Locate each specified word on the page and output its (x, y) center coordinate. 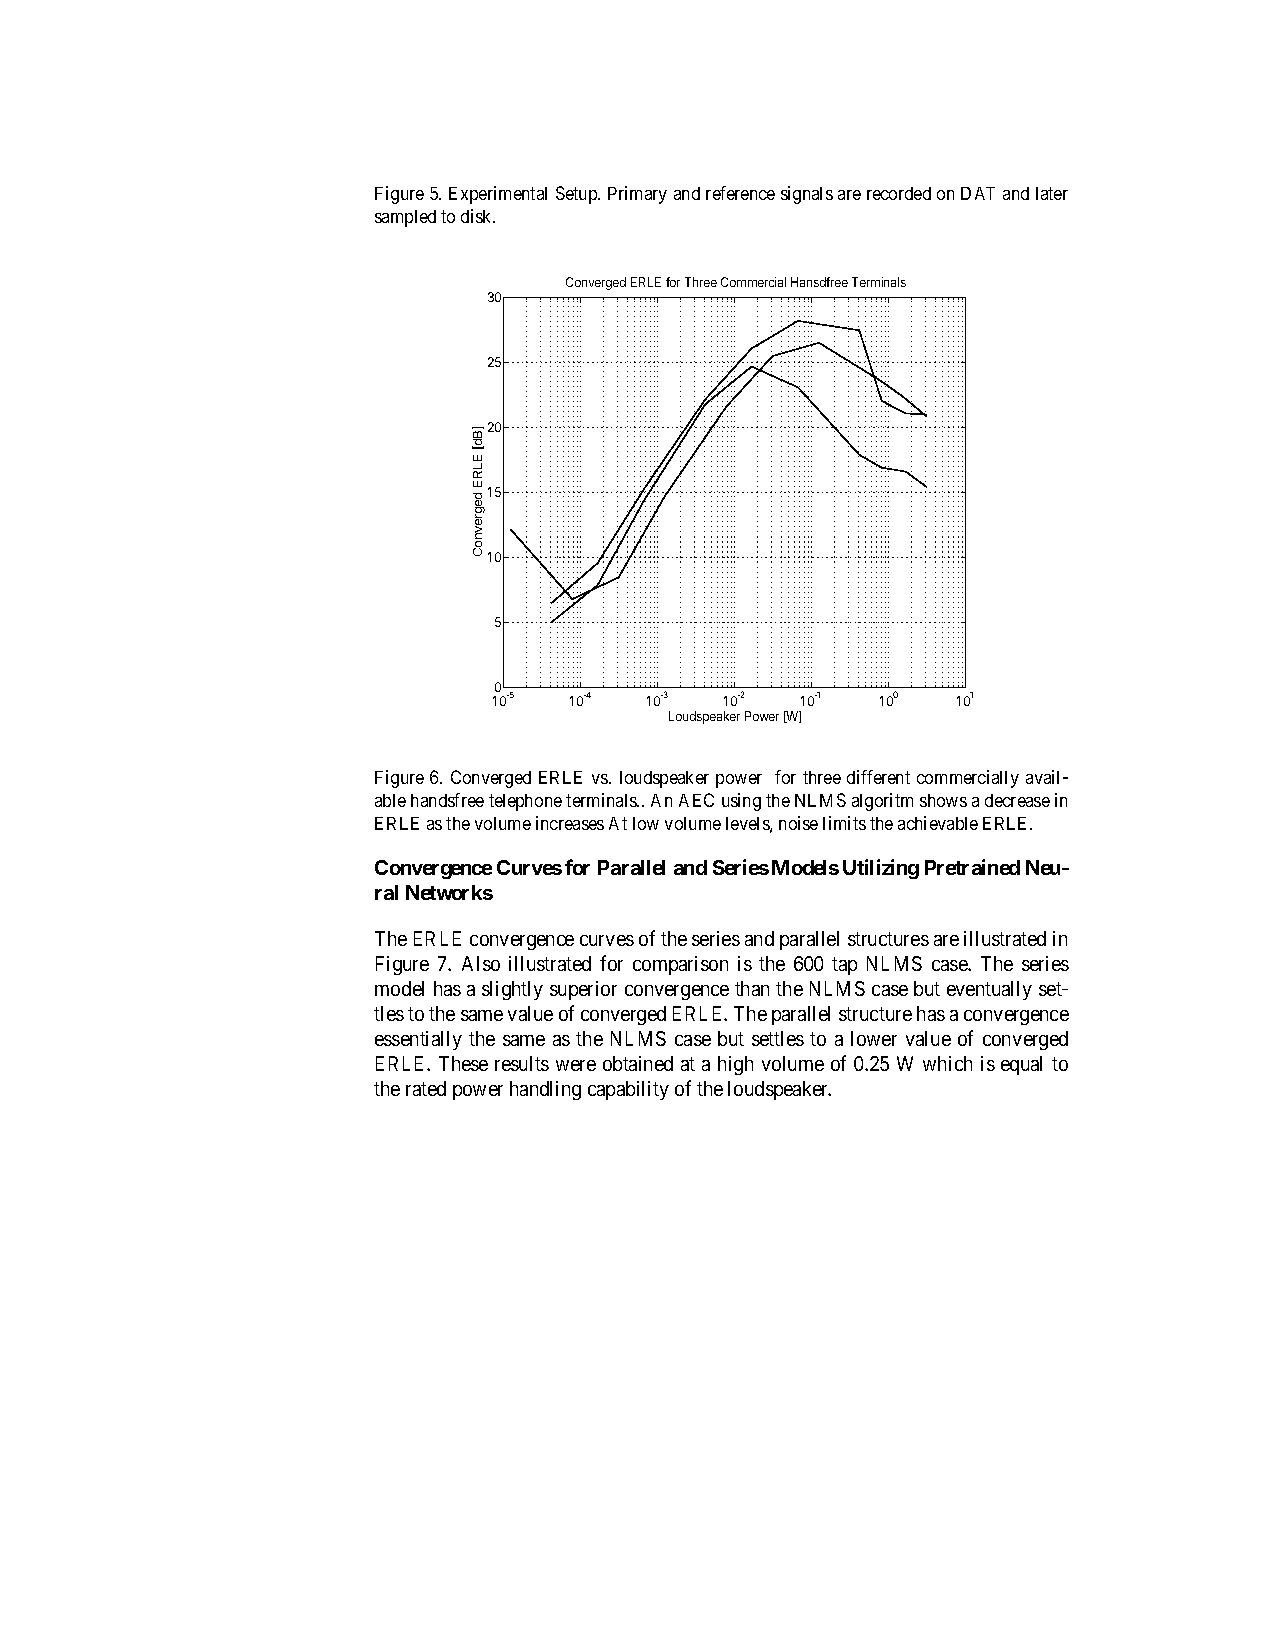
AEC (696, 800)
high (735, 1065)
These (463, 1063)
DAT (978, 193)
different (878, 777)
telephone (525, 802)
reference (740, 193)
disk (478, 216)
